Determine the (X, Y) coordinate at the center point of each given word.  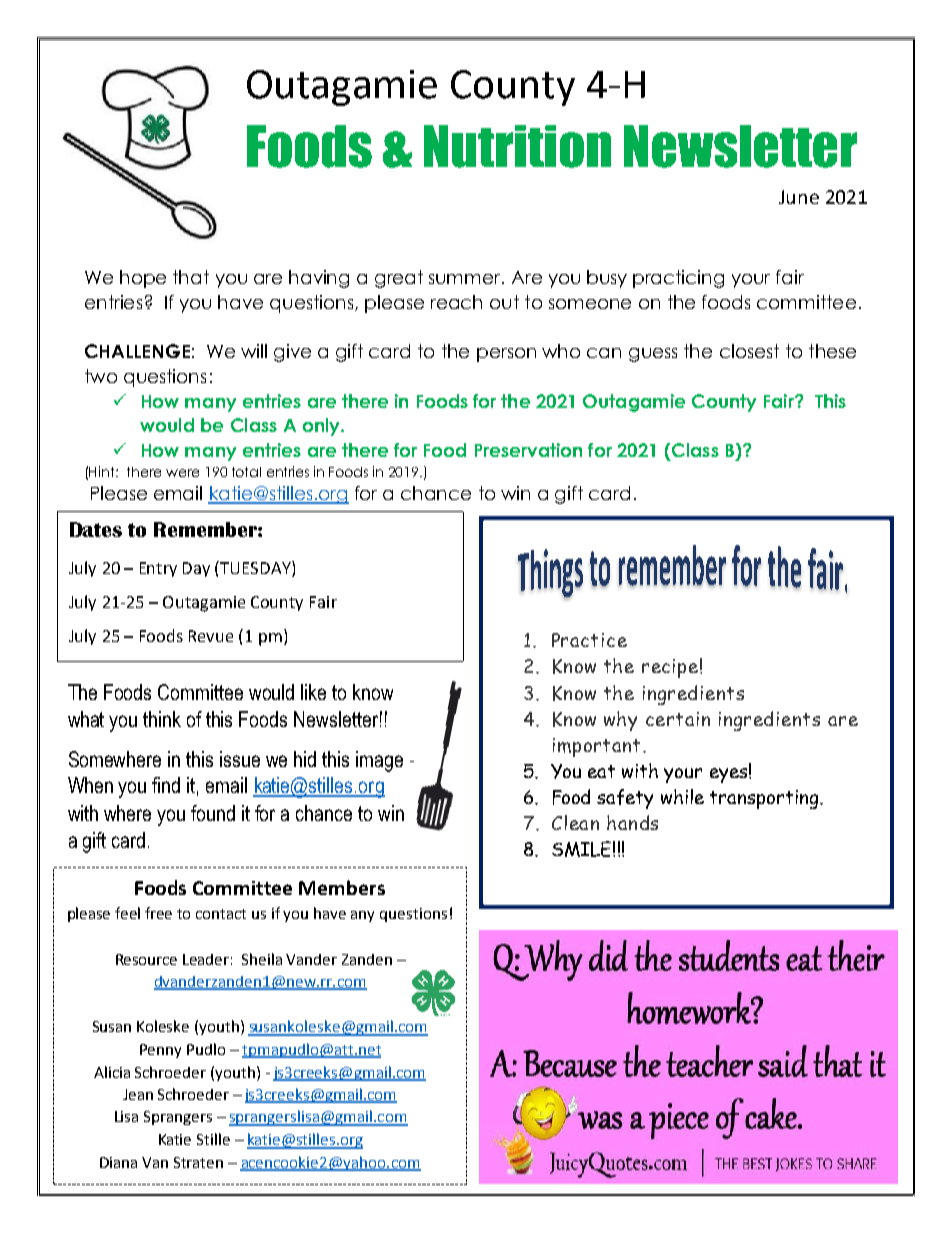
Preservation (528, 450)
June (799, 197)
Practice (589, 640)
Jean (138, 1094)
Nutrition (517, 146)
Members (342, 887)
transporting (765, 799)
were (182, 473)
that (191, 277)
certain (678, 719)
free (158, 913)
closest (749, 351)
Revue (211, 636)
